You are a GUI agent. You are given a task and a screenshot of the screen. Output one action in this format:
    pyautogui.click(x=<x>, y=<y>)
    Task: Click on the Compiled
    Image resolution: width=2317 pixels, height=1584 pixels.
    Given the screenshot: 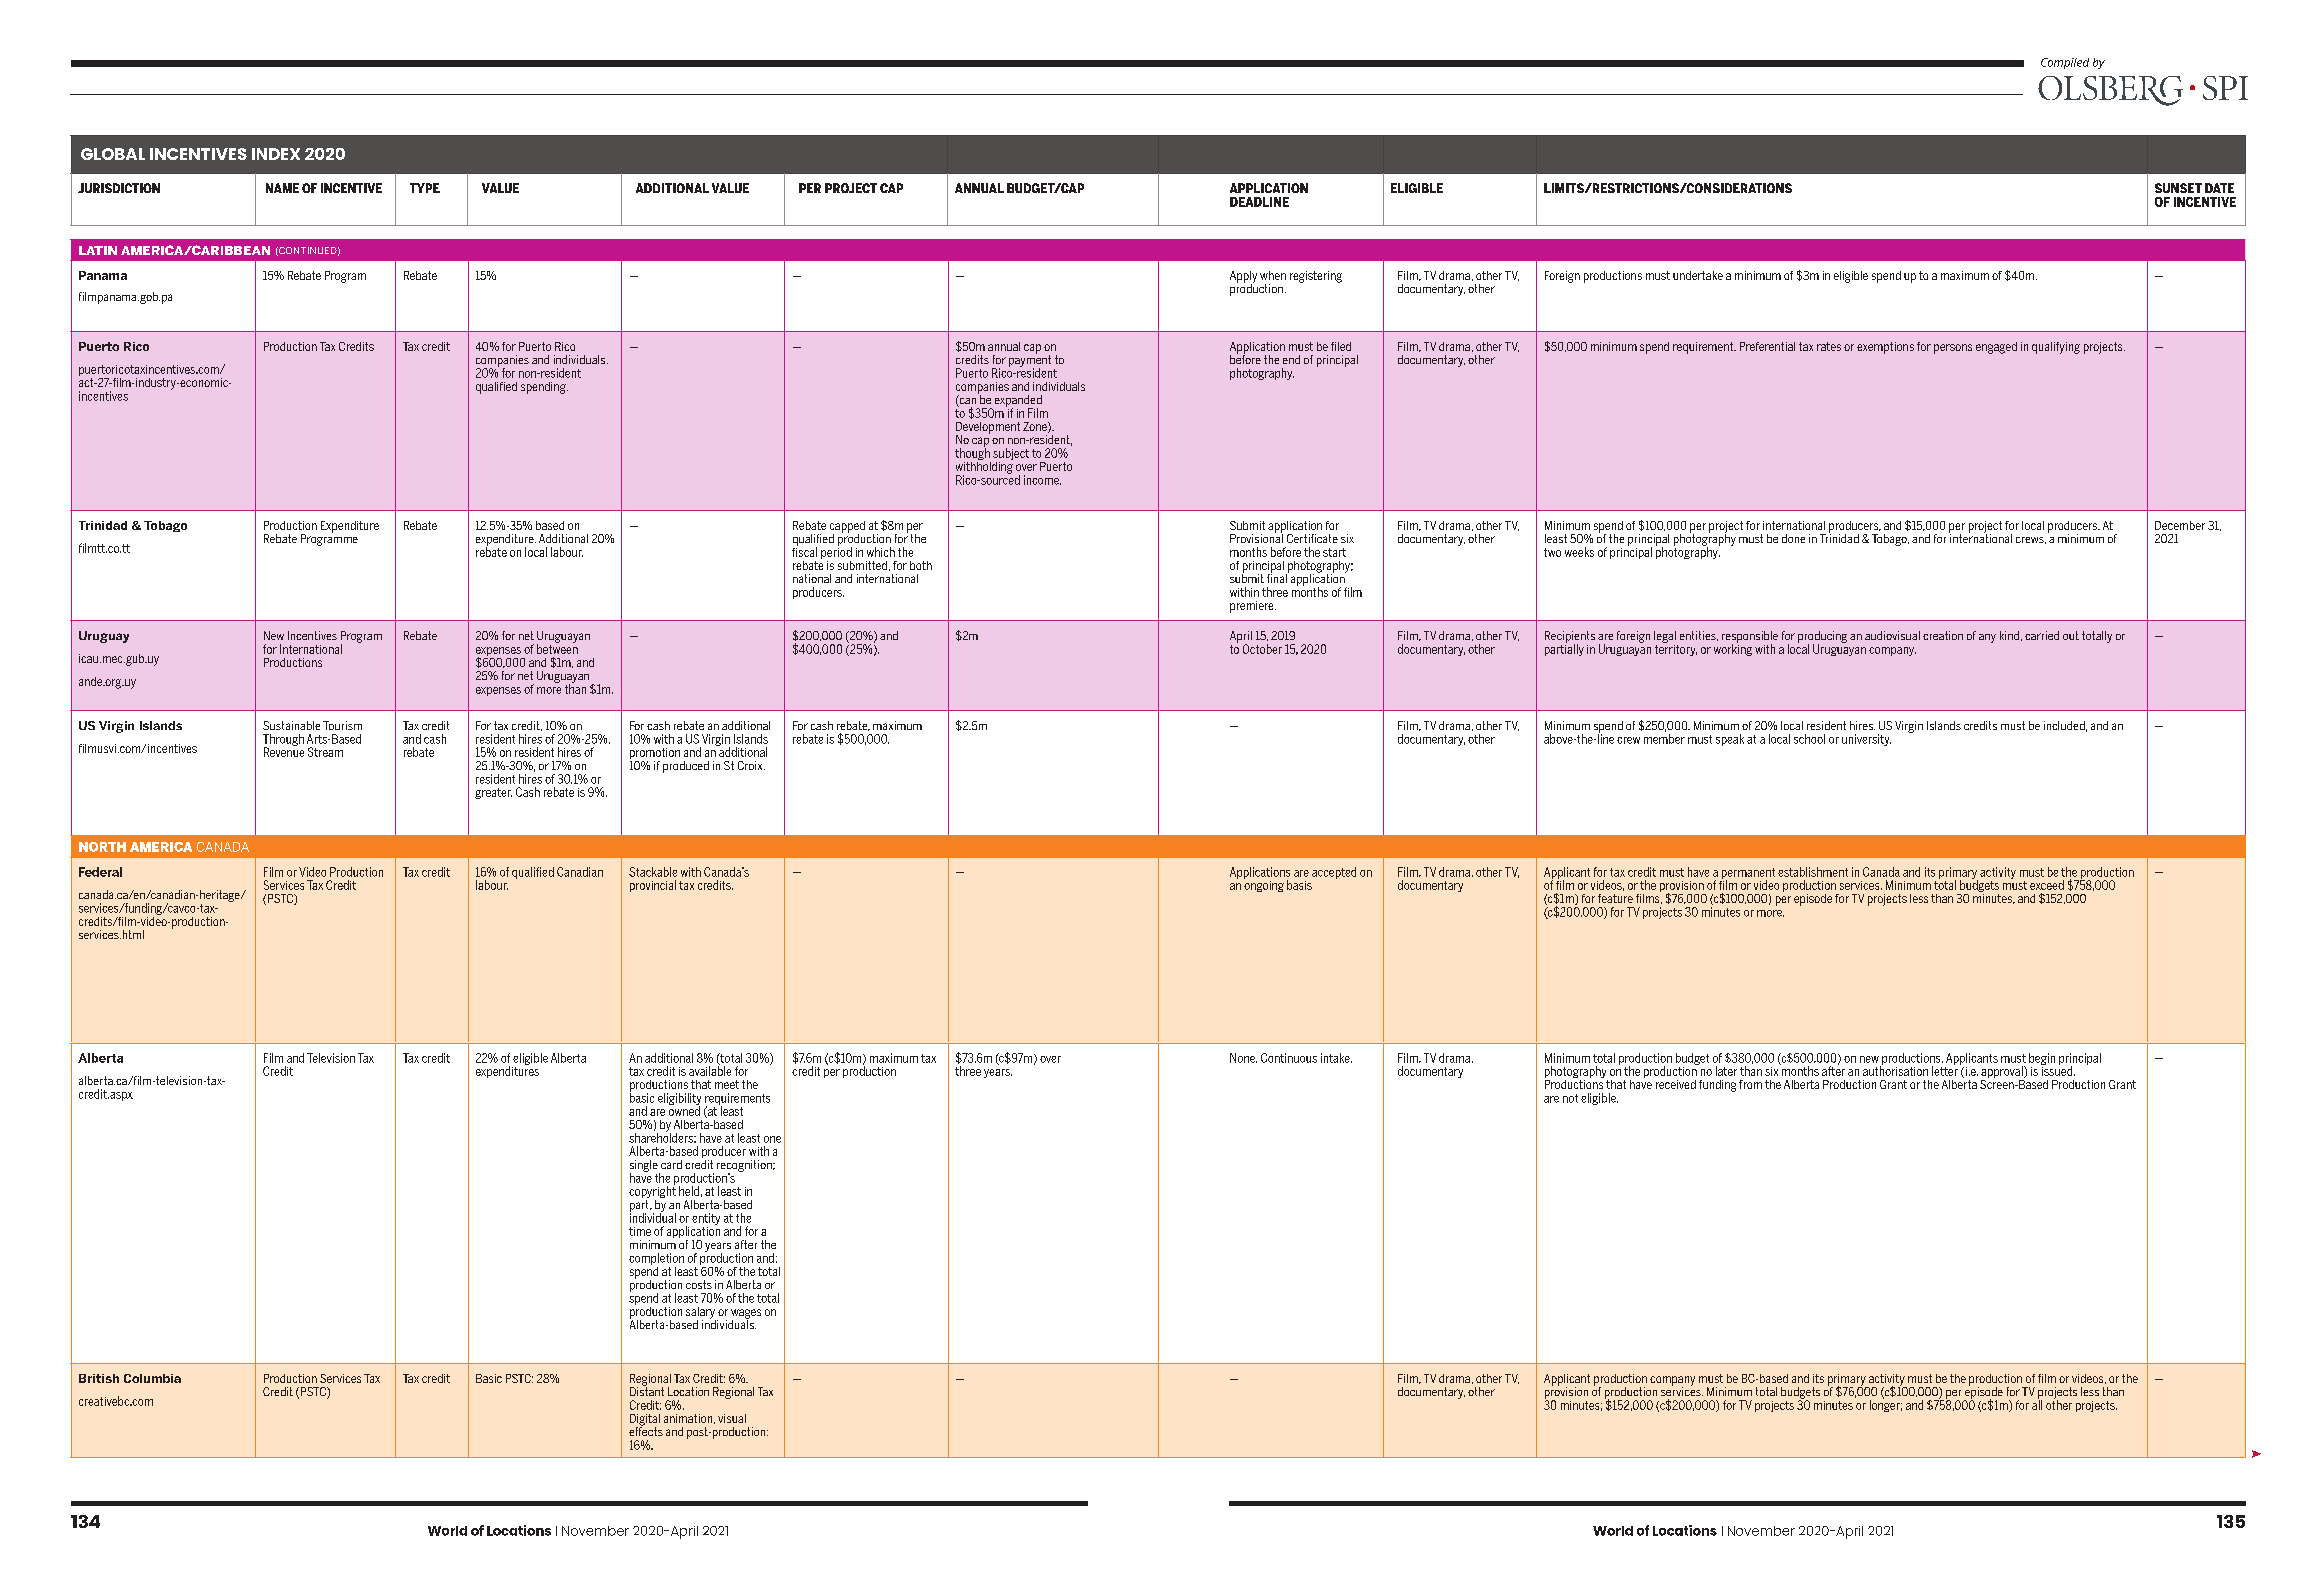 What is the action you would take?
    pyautogui.click(x=2065, y=63)
